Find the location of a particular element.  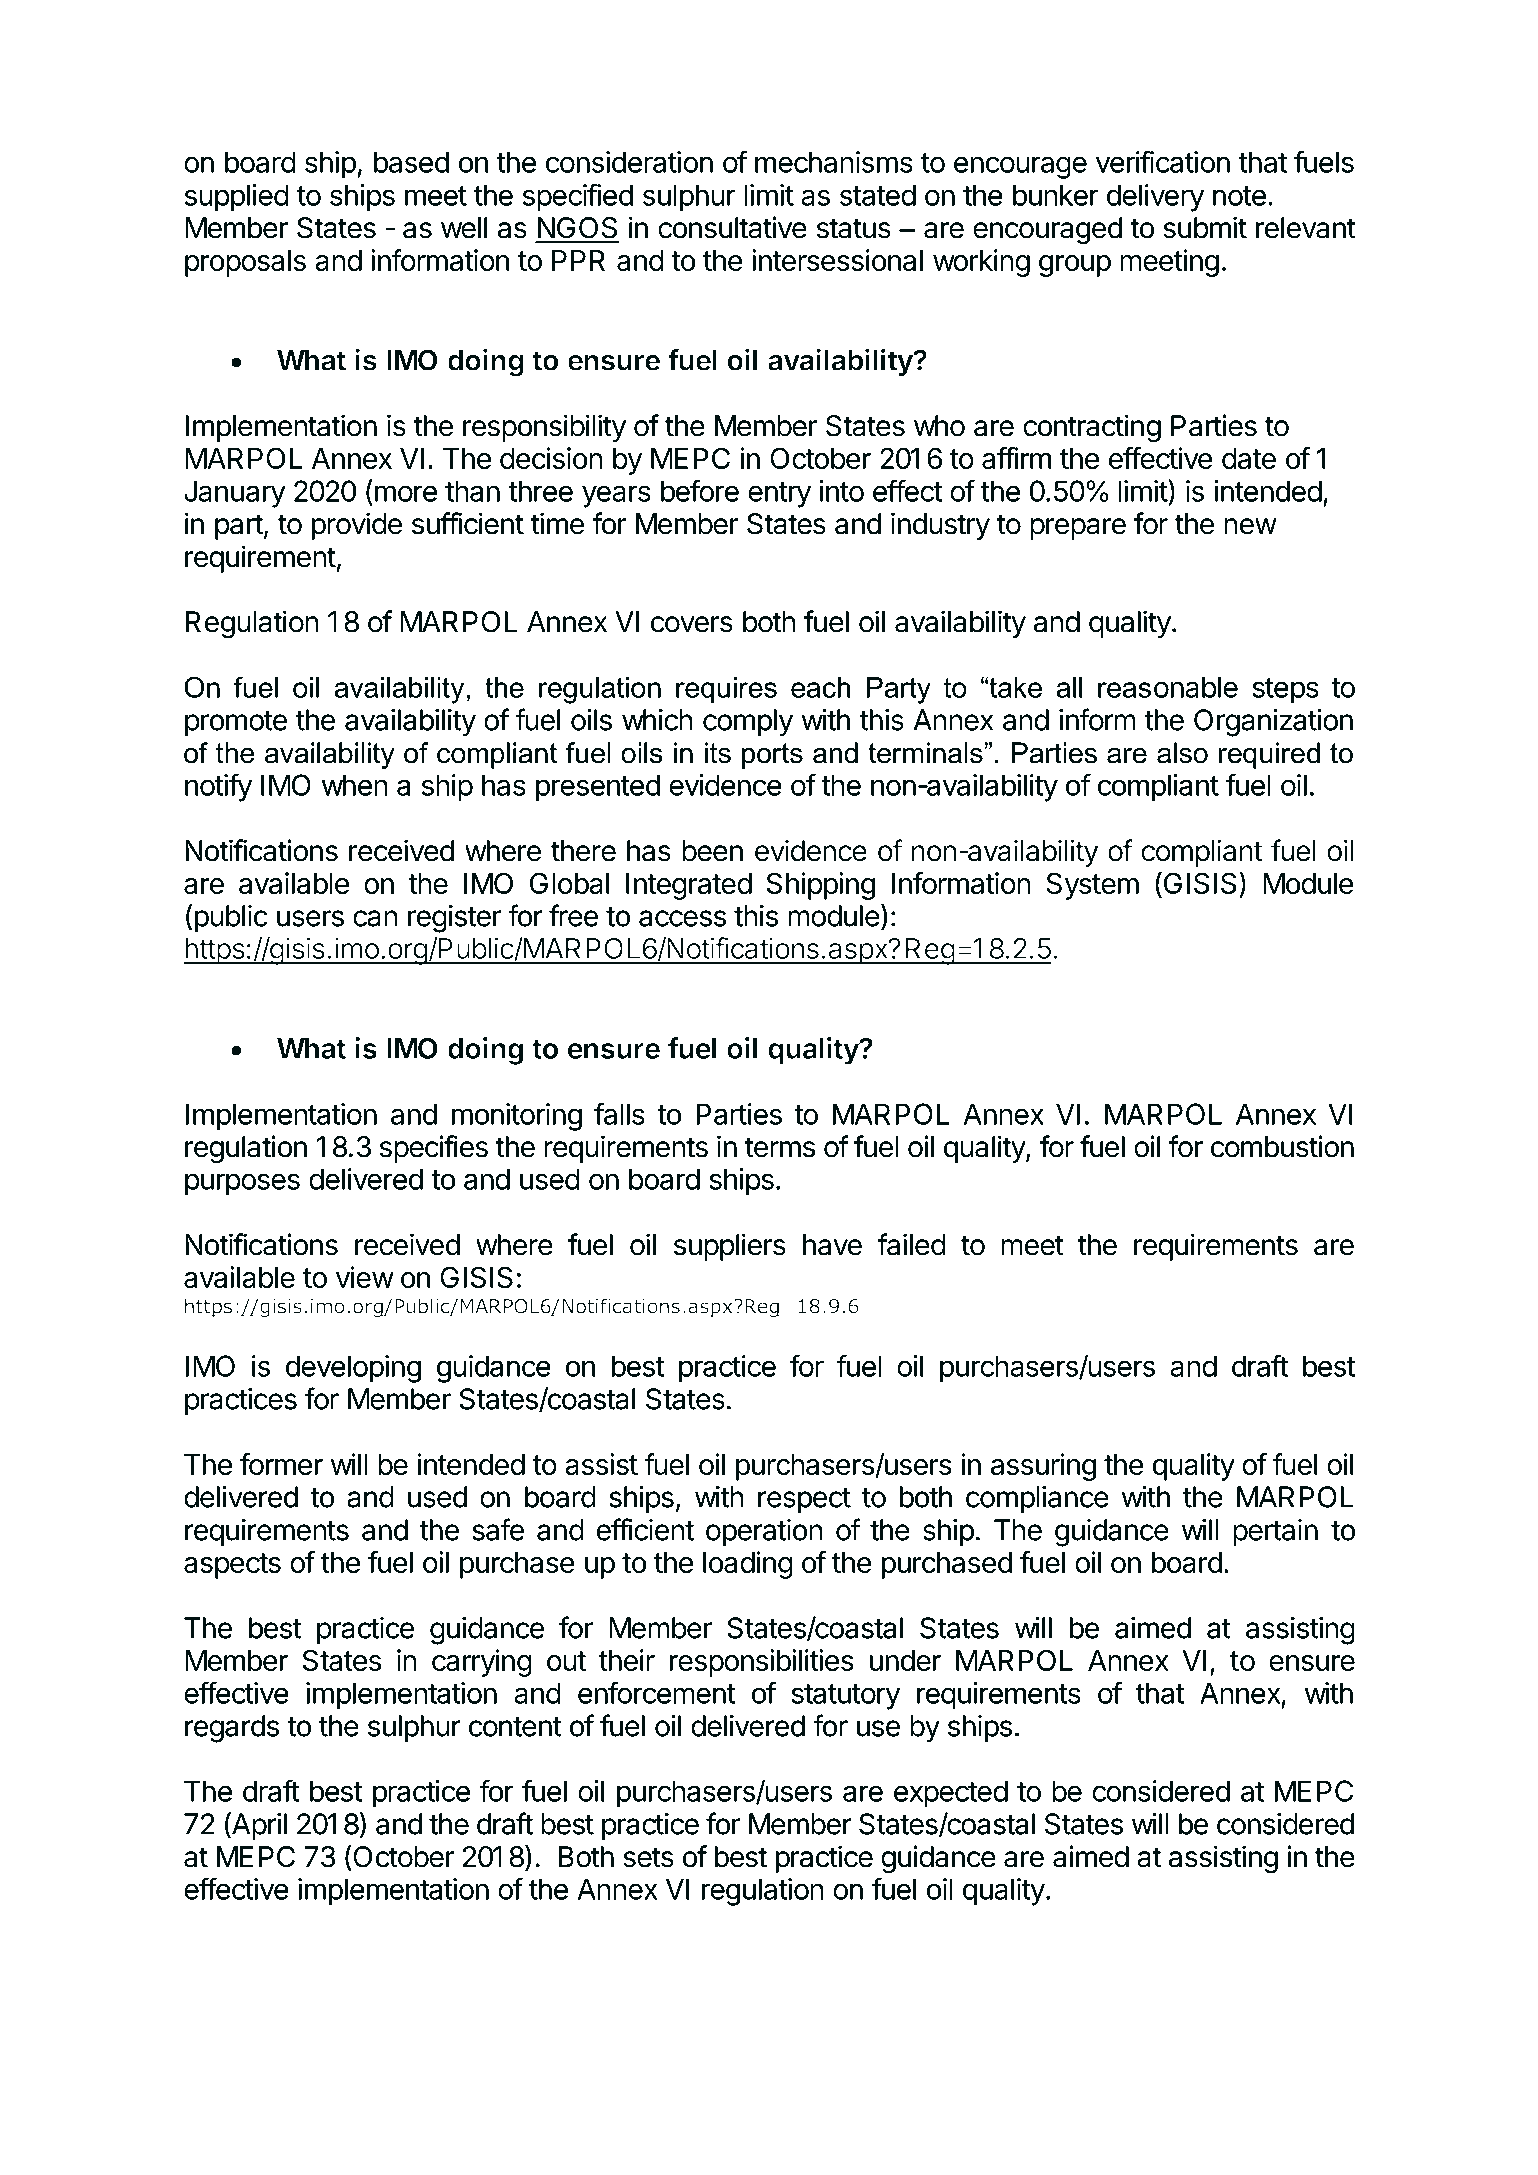

regards is located at coordinates (232, 1729).
